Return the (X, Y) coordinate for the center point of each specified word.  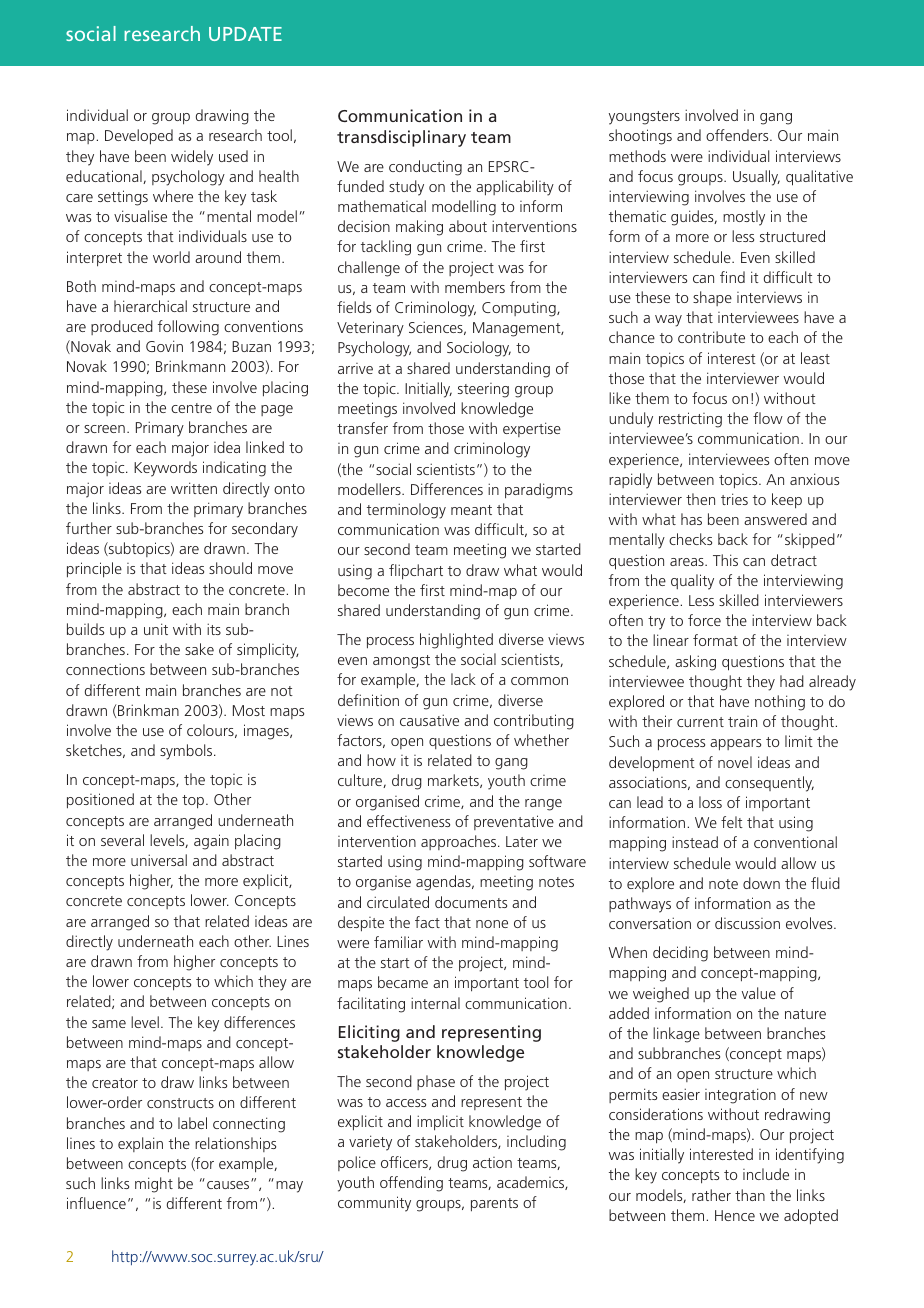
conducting (425, 168)
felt (732, 822)
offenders (738, 135)
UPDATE (245, 34)
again (211, 842)
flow (768, 418)
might (154, 1185)
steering (483, 390)
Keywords (165, 469)
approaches (460, 842)
